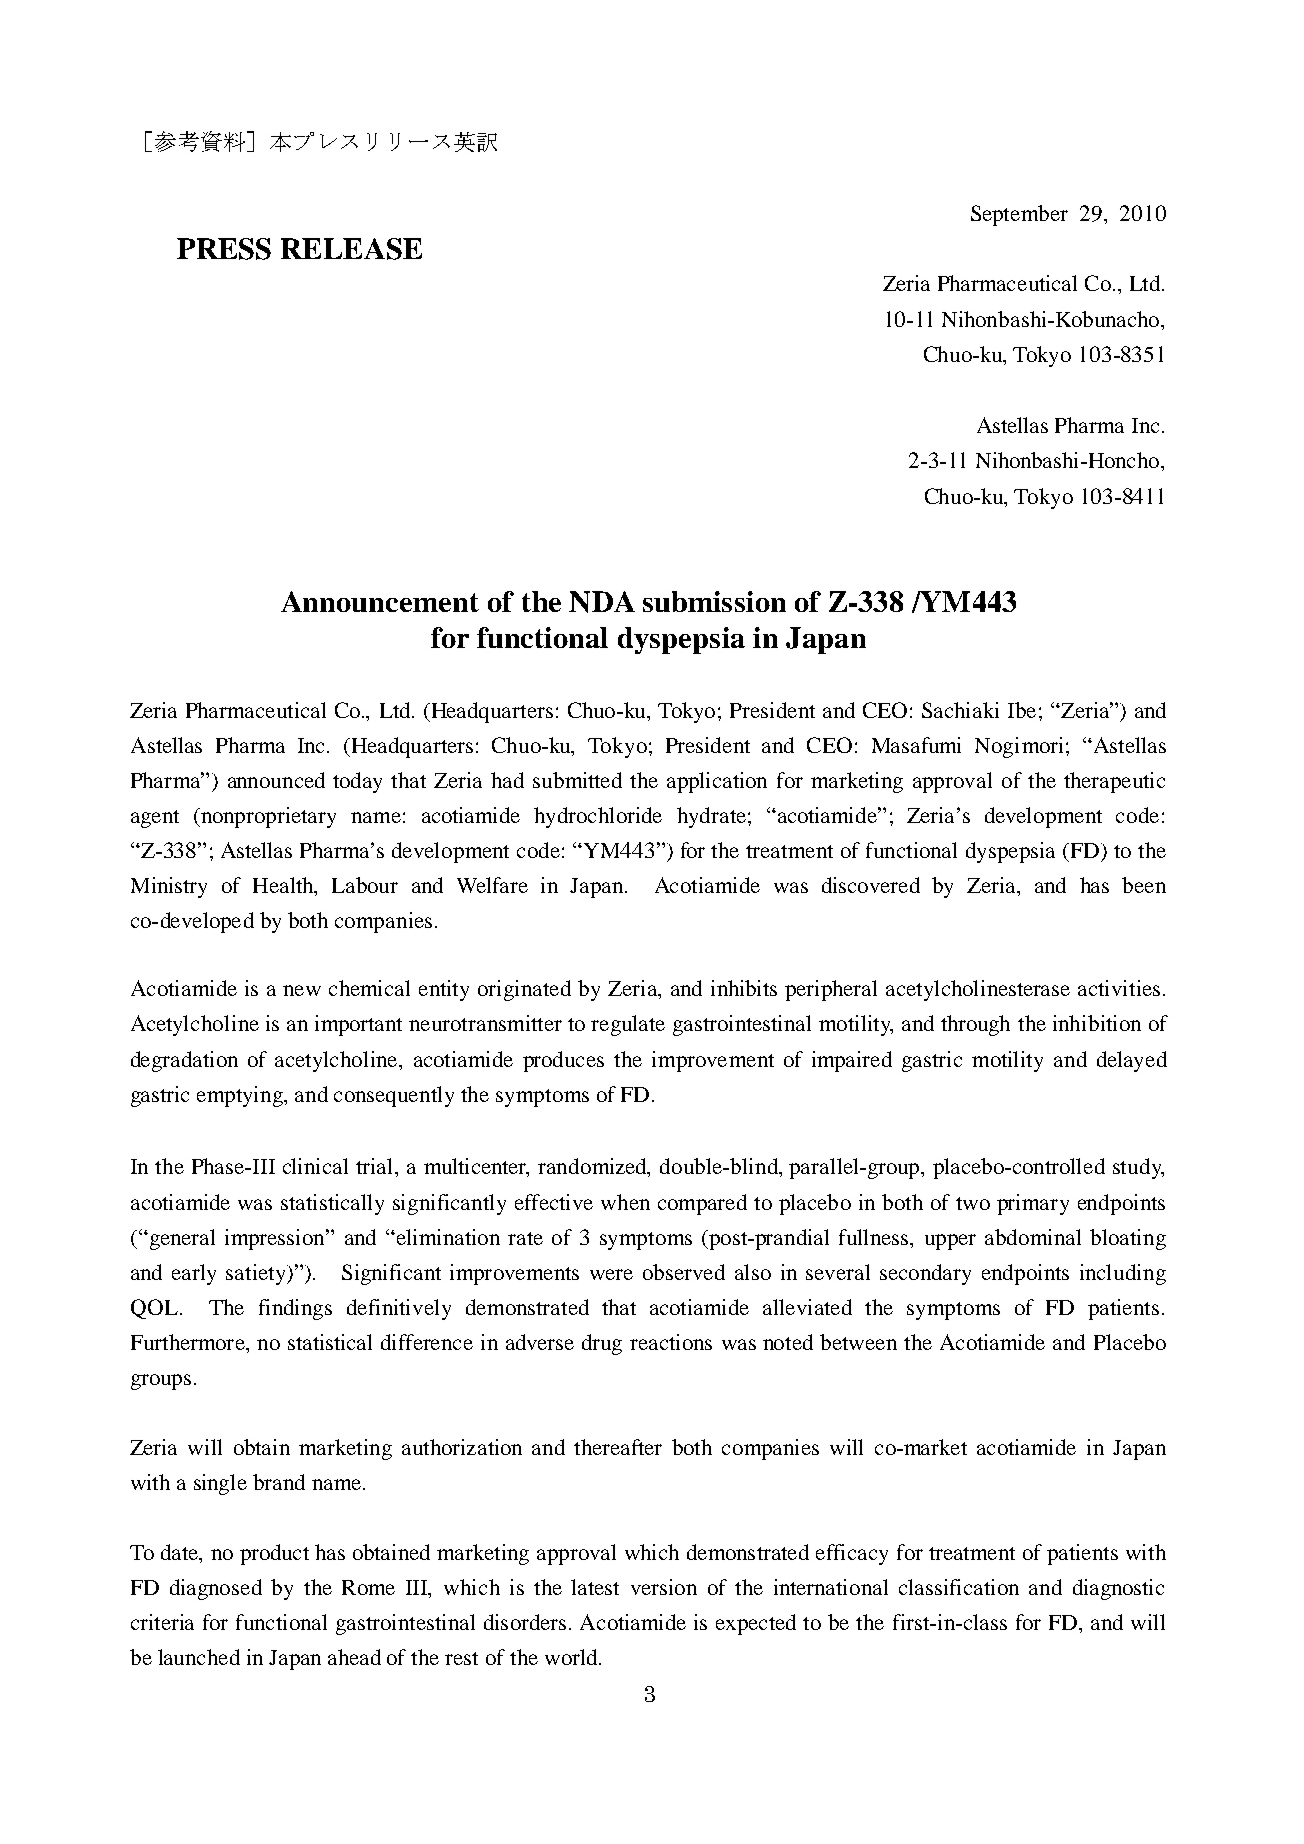 The width and height of the page is (1304, 1844). What do you see at coordinates (744, 988) in the page?
I see `inhibits` at bounding box center [744, 988].
